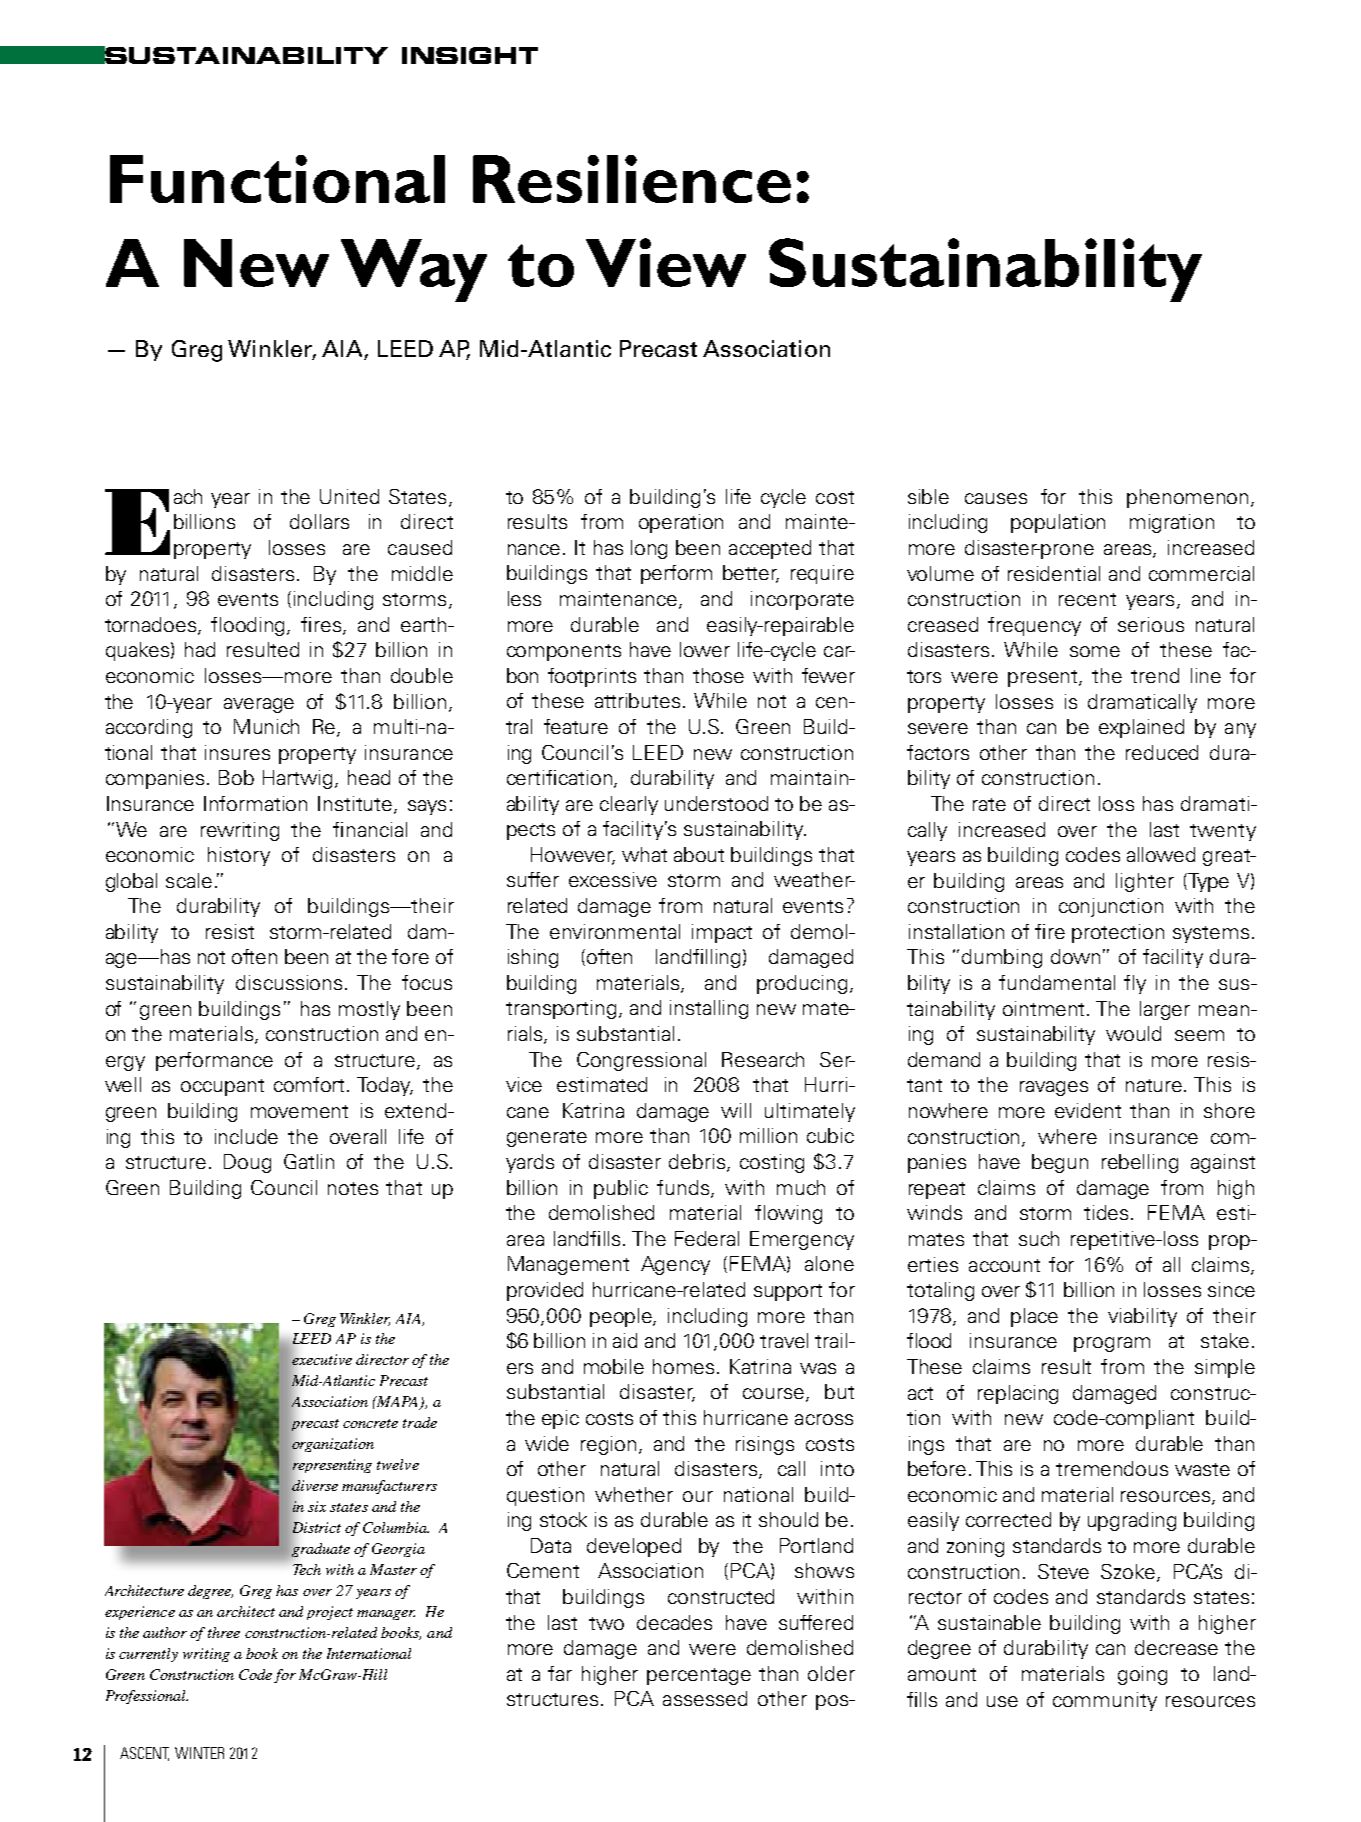 The width and height of the screenshot is (1361, 1822). I want to click on lower, so click(705, 649).
